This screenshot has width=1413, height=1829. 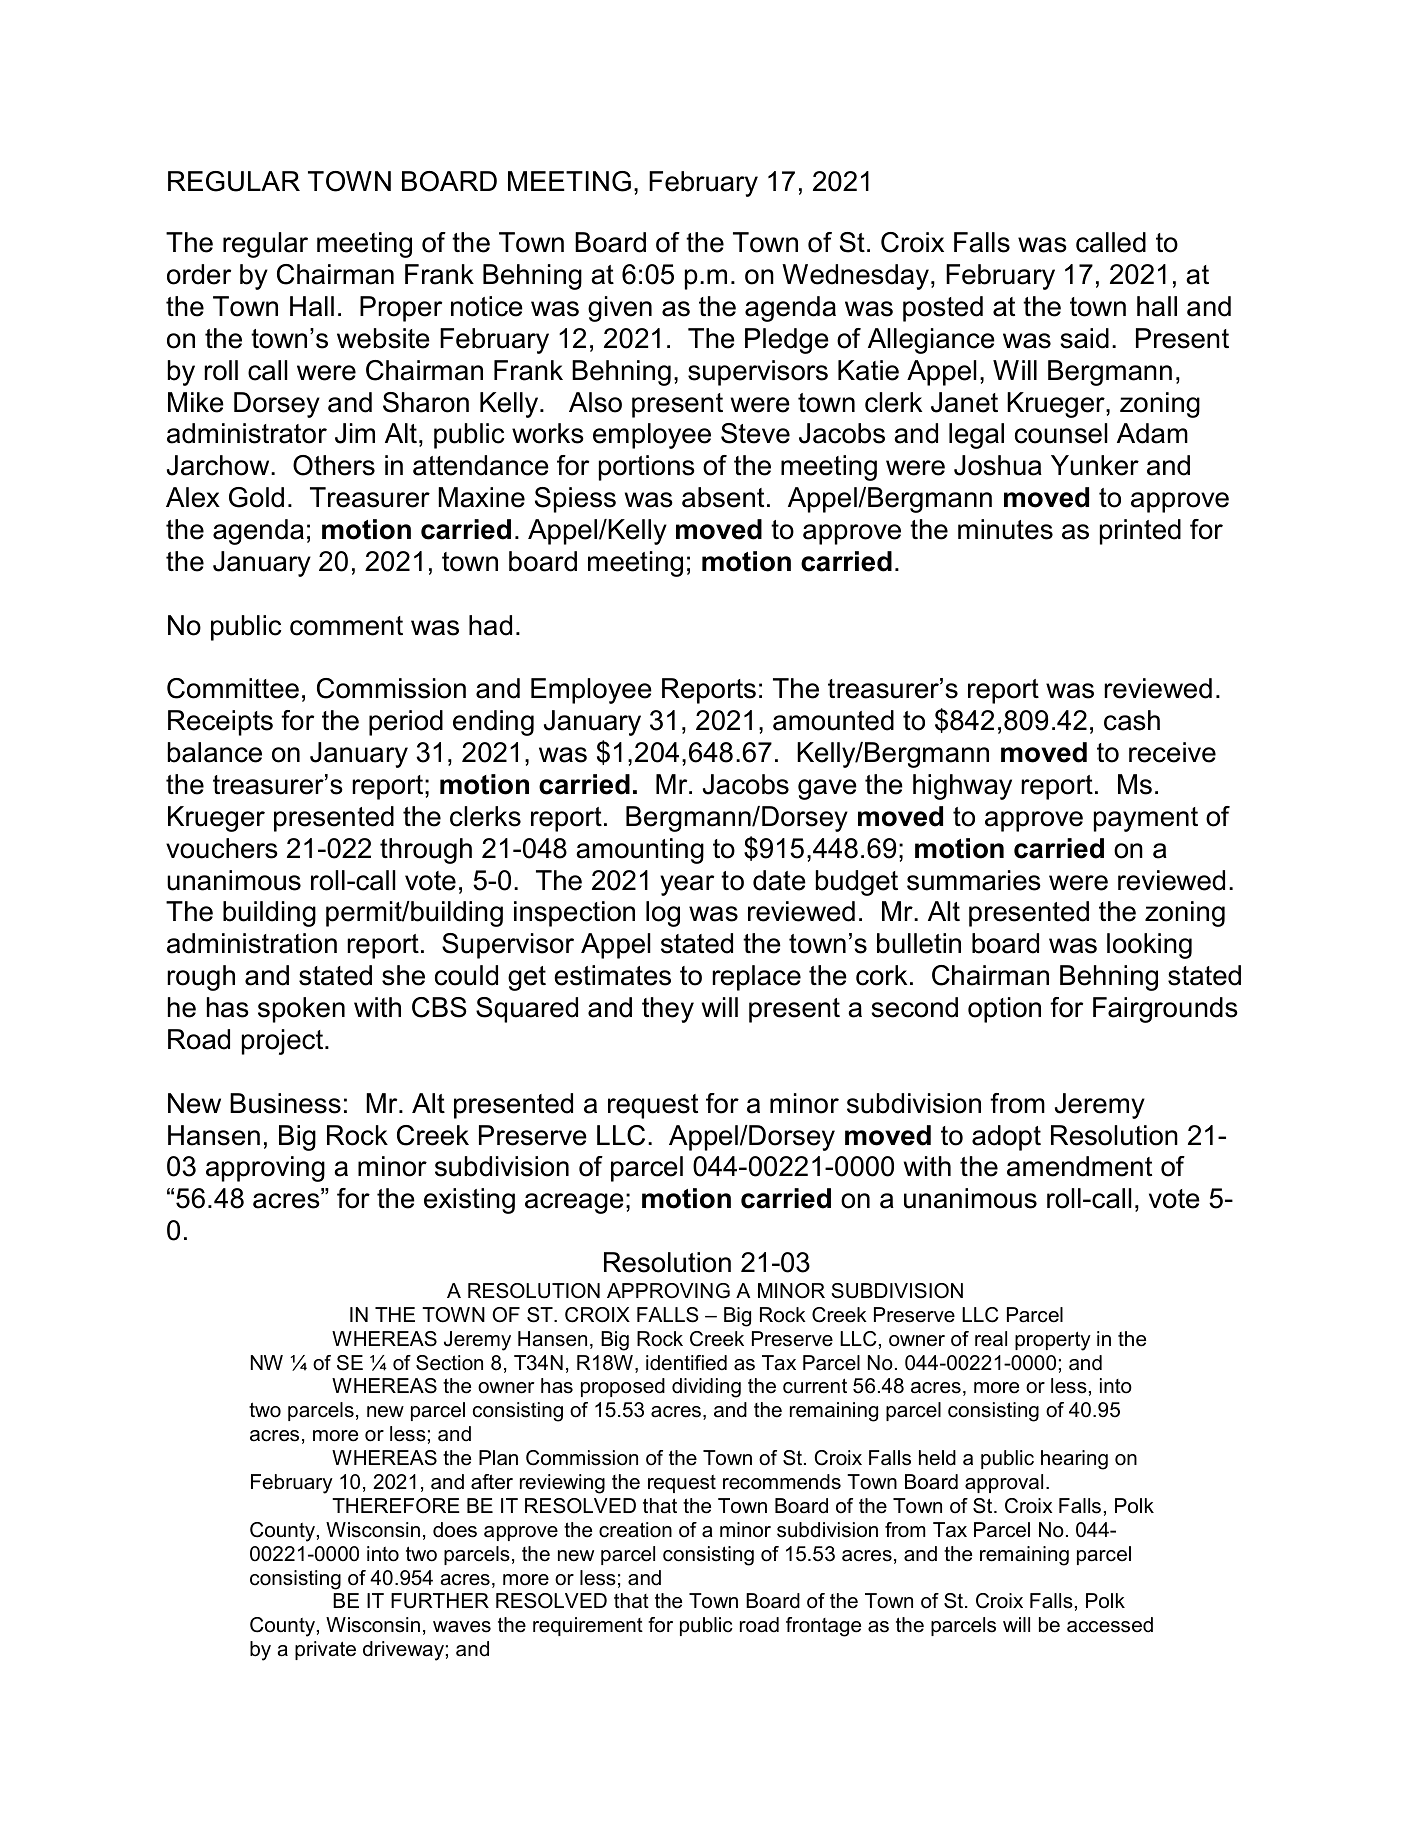 I want to click on given, so click(x=620, y=309).
